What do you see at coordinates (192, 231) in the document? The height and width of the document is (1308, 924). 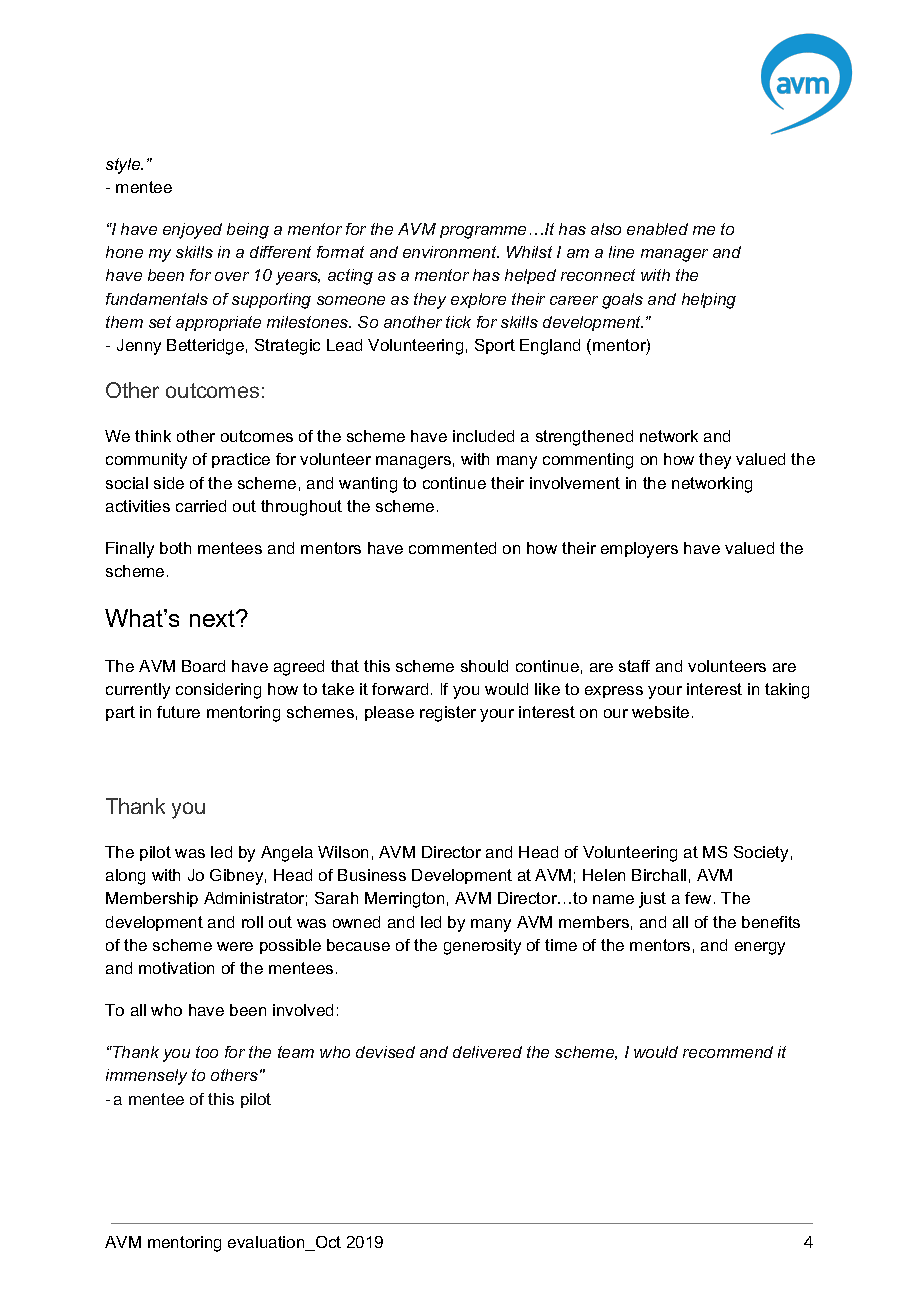 I see `enjoyed` at bounding box center [192, 231].
